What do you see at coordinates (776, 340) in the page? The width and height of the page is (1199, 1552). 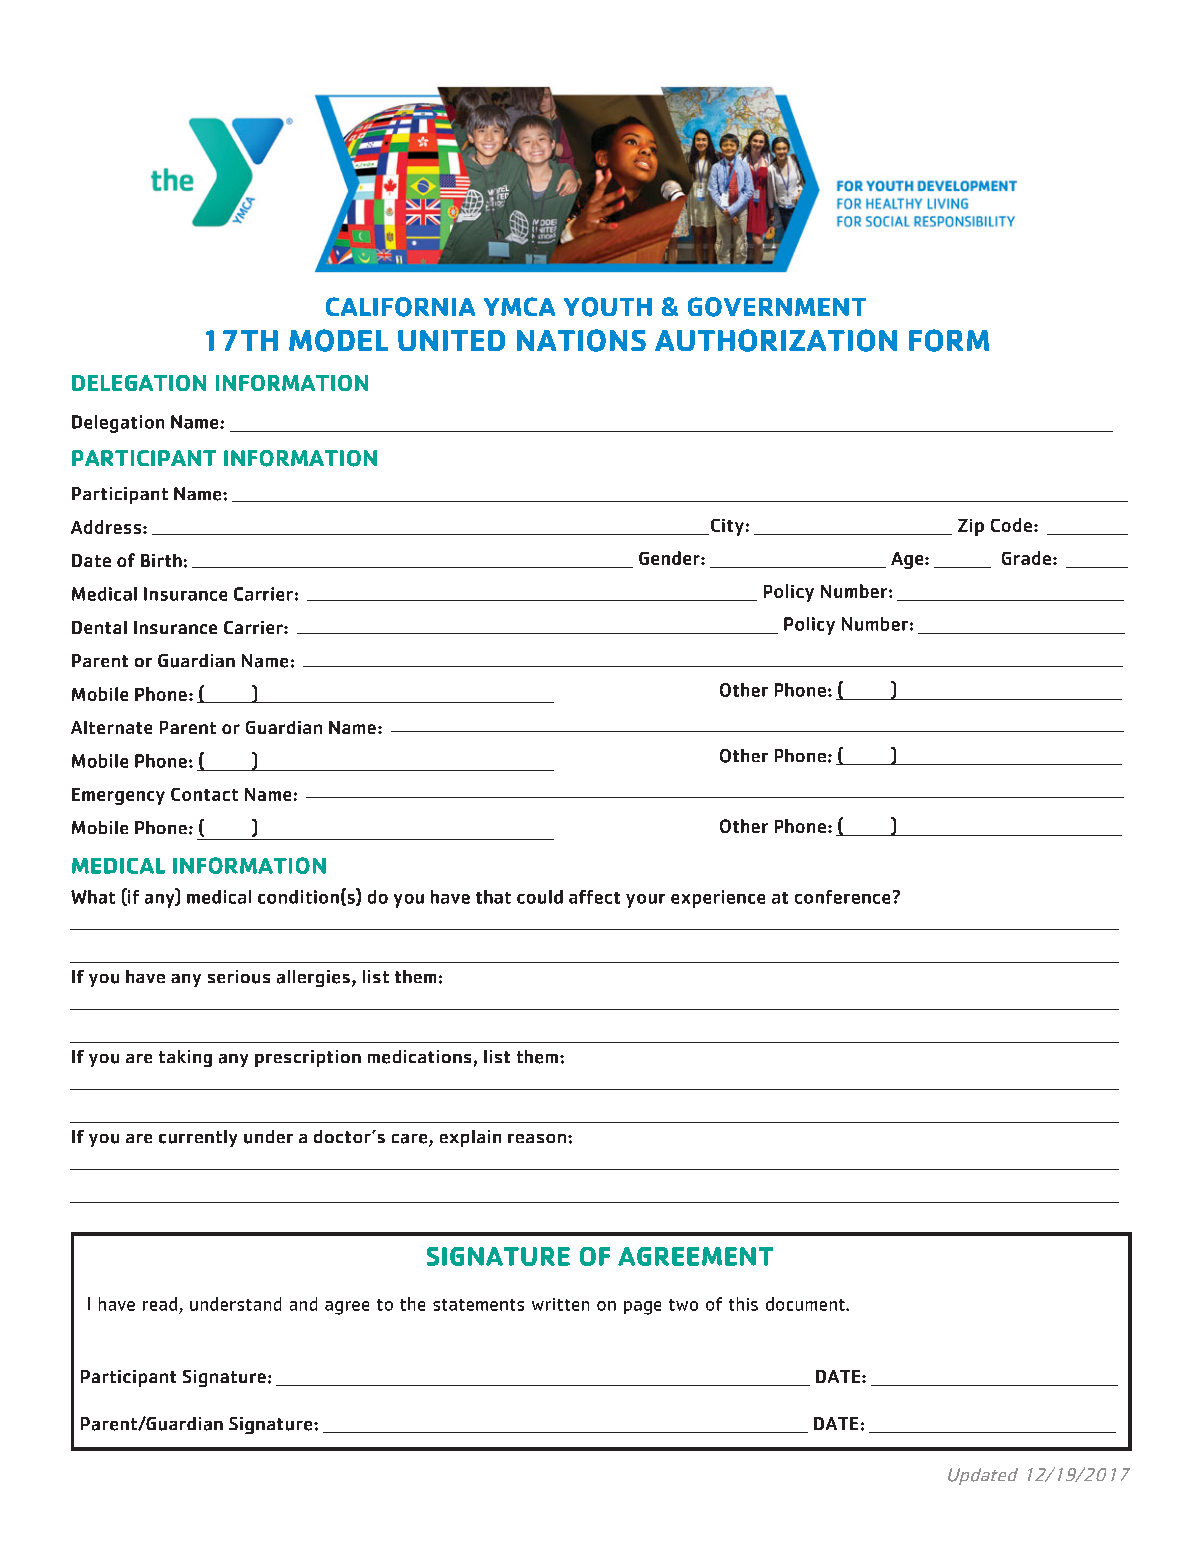 I see `AUTHORIZATION` at bounding box center [776, 340].
